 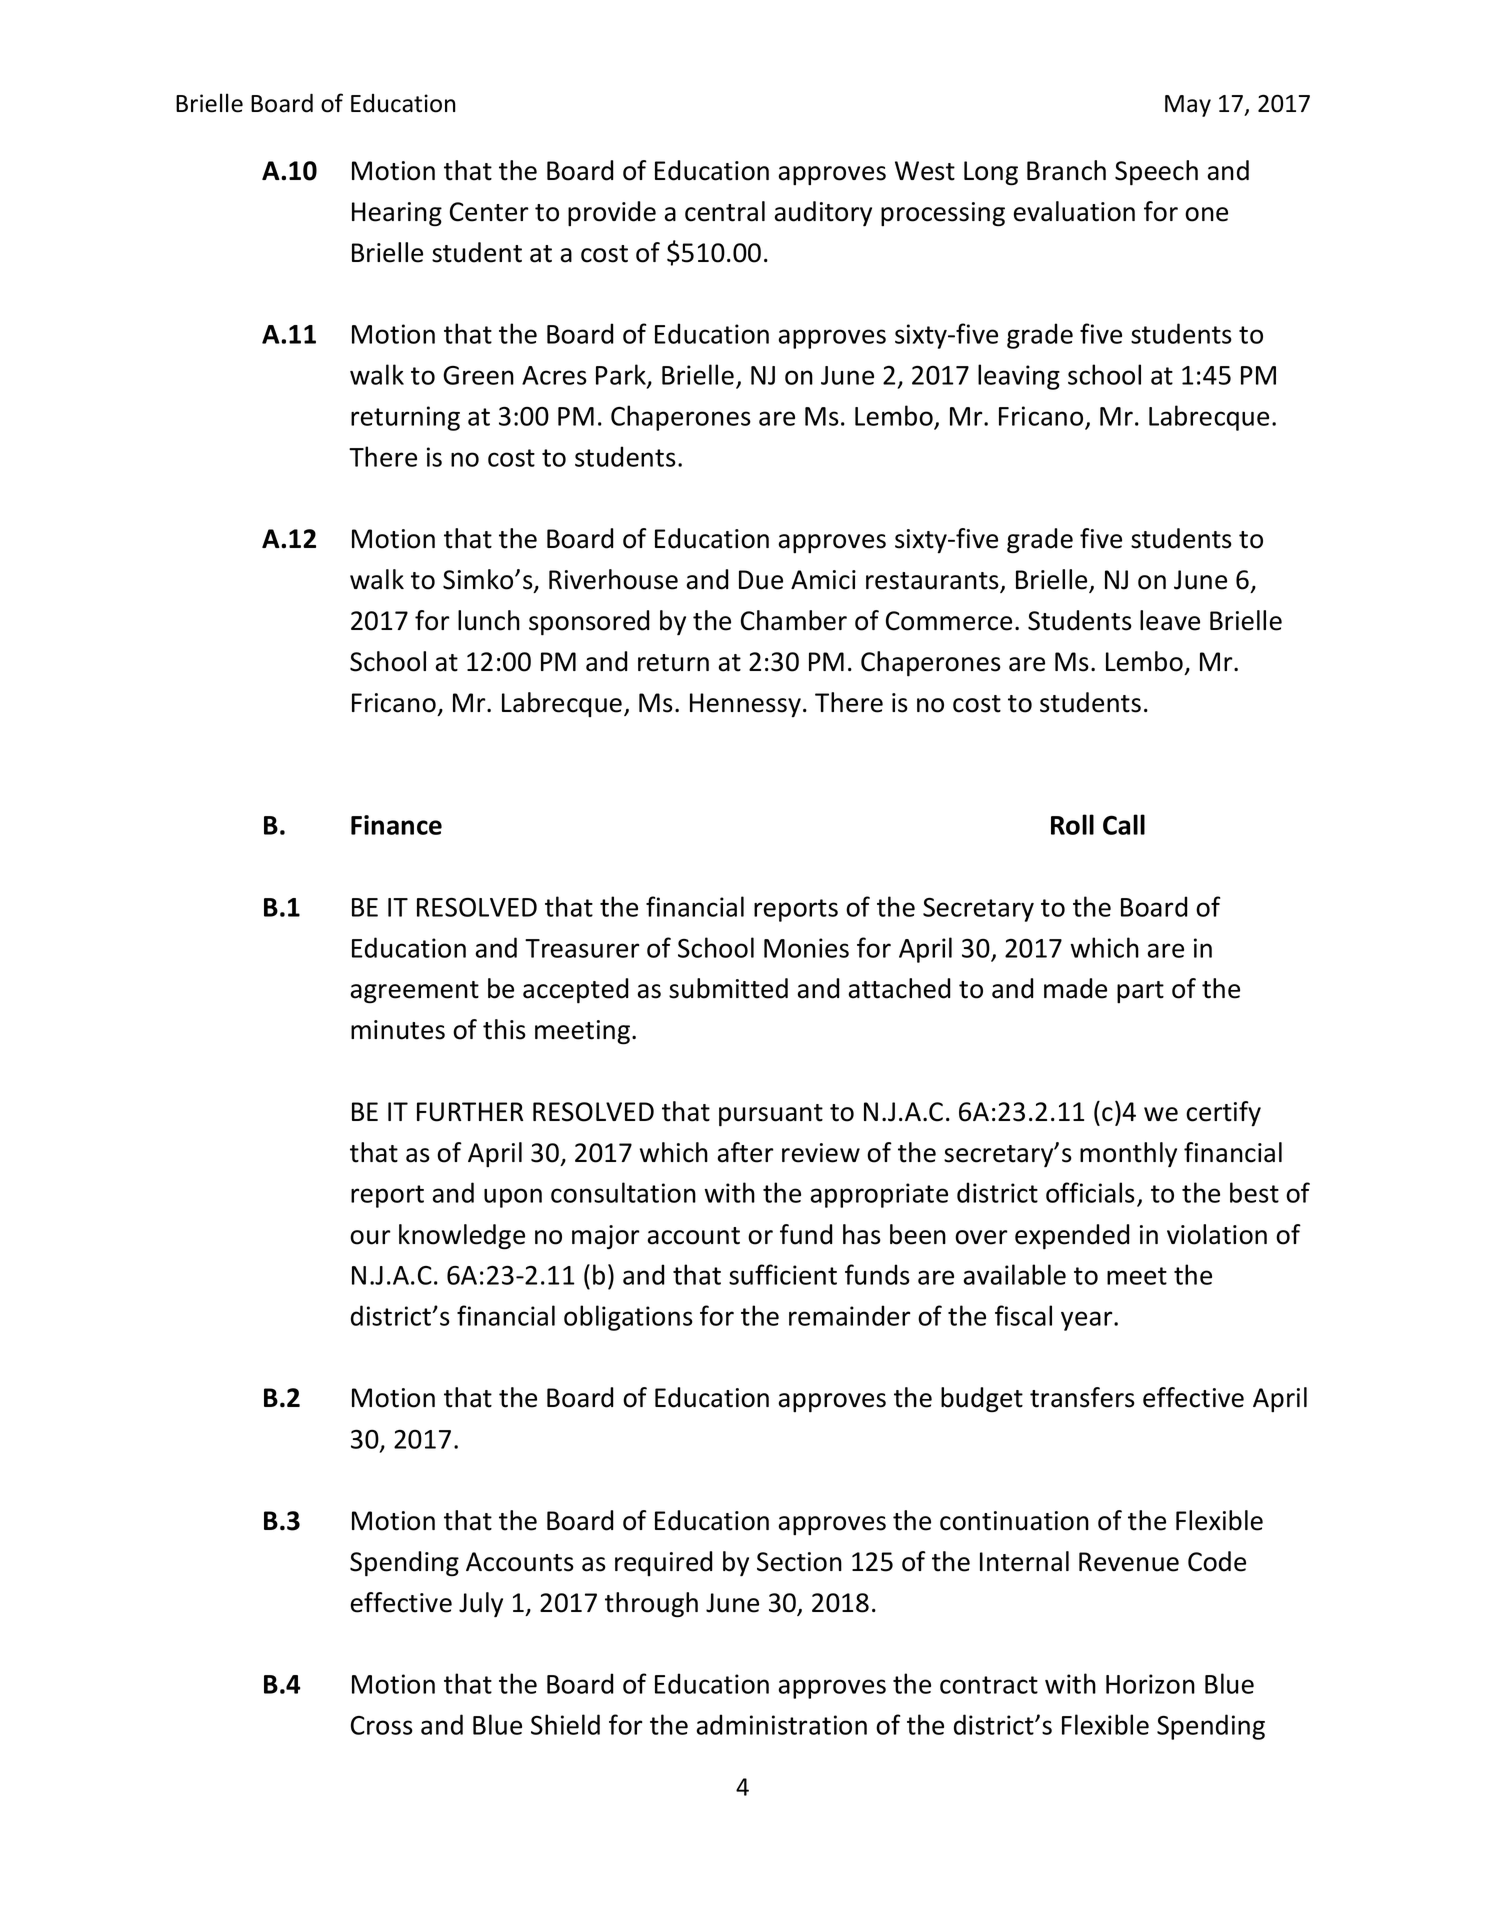 What do you see at coordinates (1156, 173) in the document?
I see `Speech` at bounding box center [1156, 173].
